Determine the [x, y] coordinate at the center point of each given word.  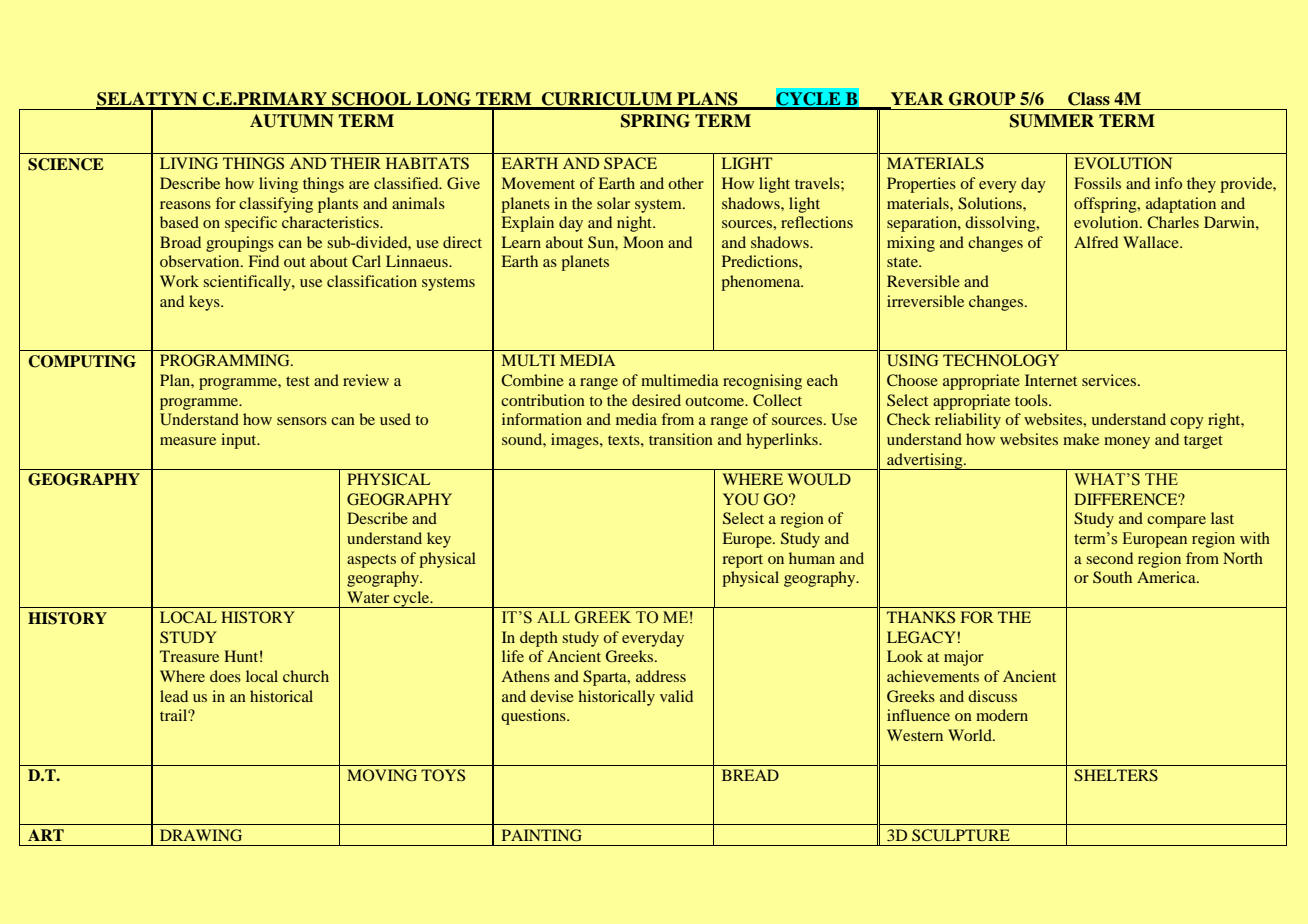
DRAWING [201, 835]
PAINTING [542, 835]
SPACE [630, 163]
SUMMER [1052, 121]
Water [368, 597]
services [1110, 380]
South [1112, 577]
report [742, 561]
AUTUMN [292, 121]
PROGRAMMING [226, 360]
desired [656, 400]
